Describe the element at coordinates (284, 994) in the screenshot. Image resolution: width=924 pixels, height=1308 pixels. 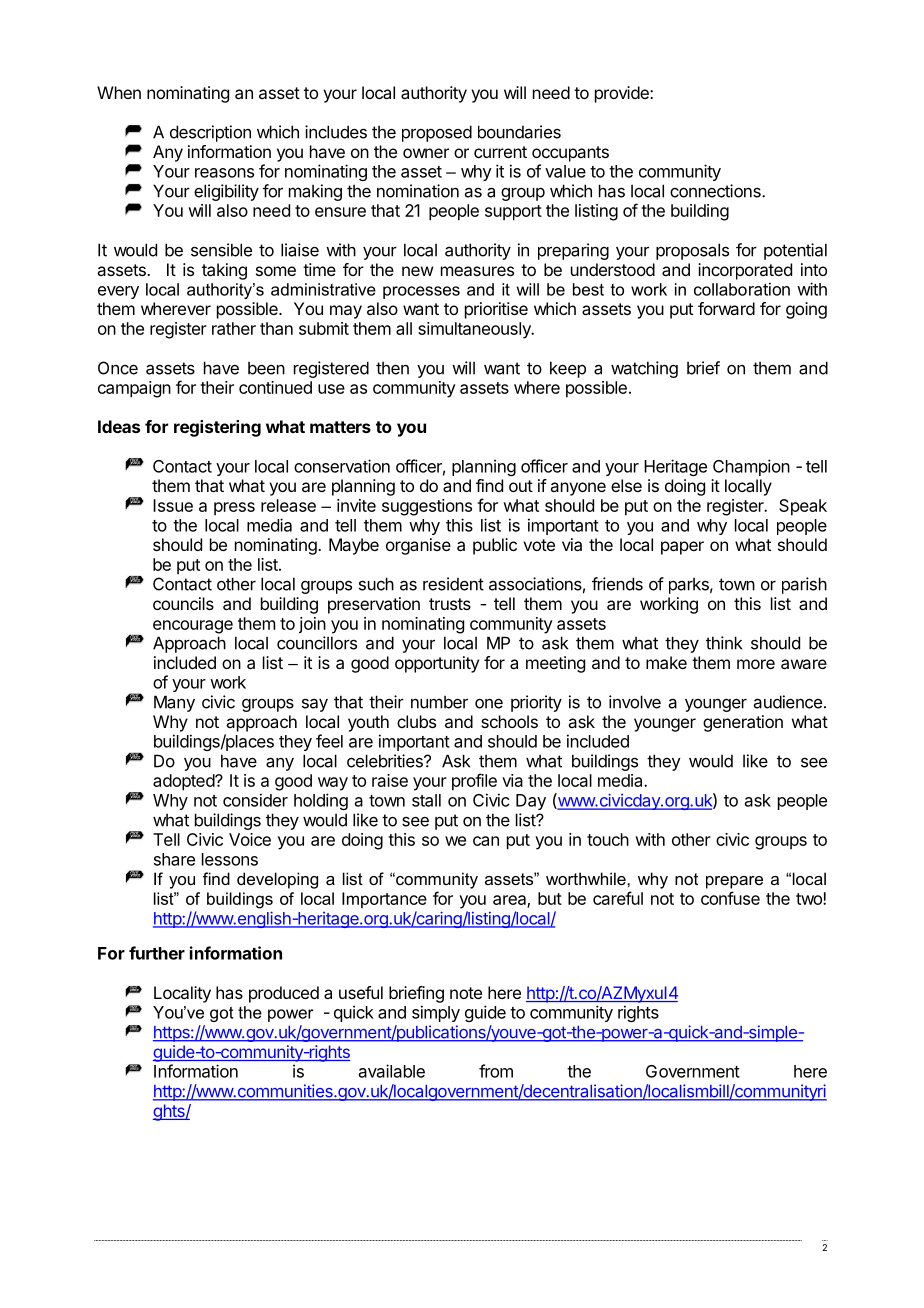
I see `produced` at that location.
